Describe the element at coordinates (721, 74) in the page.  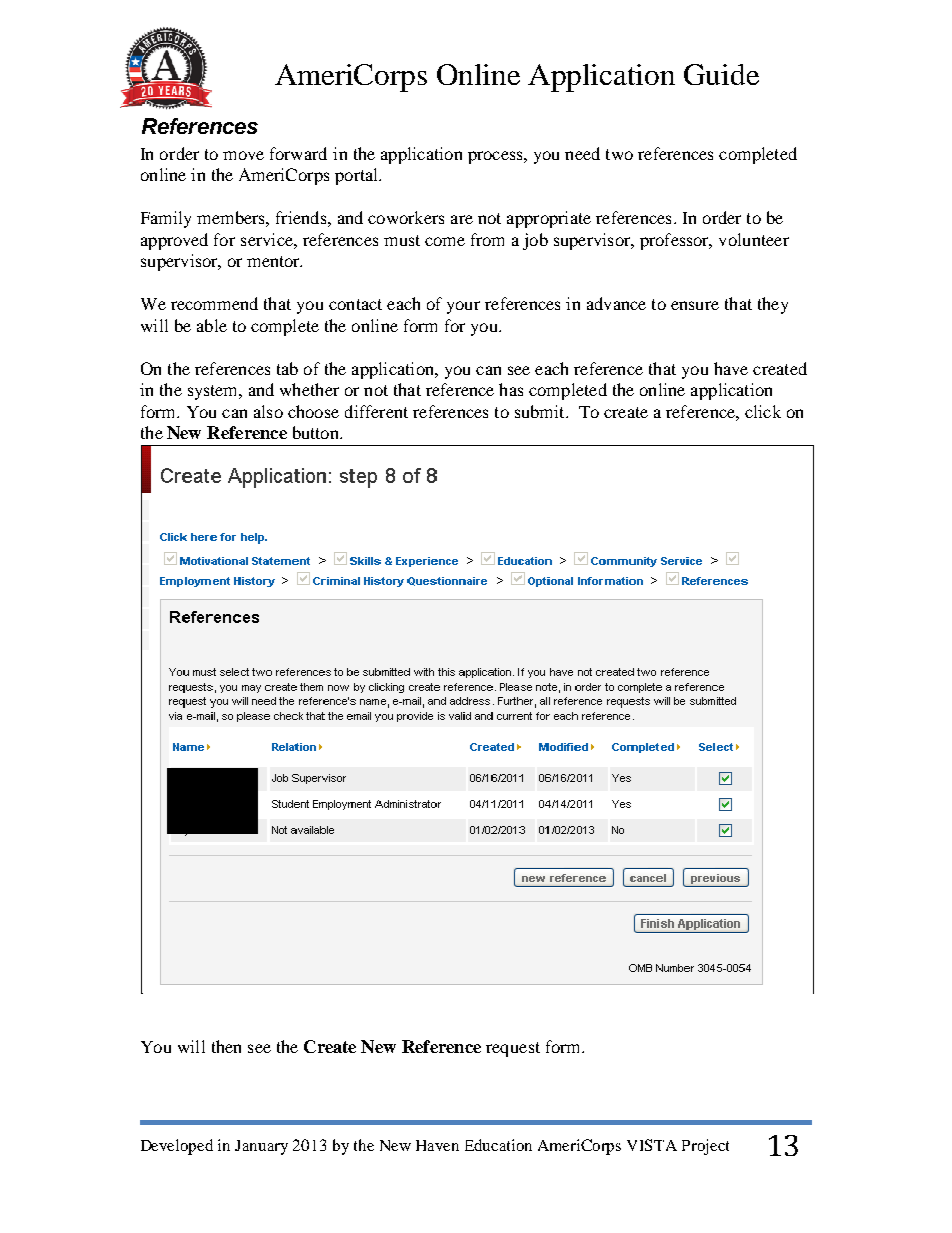
I see `Guide` at that location.
